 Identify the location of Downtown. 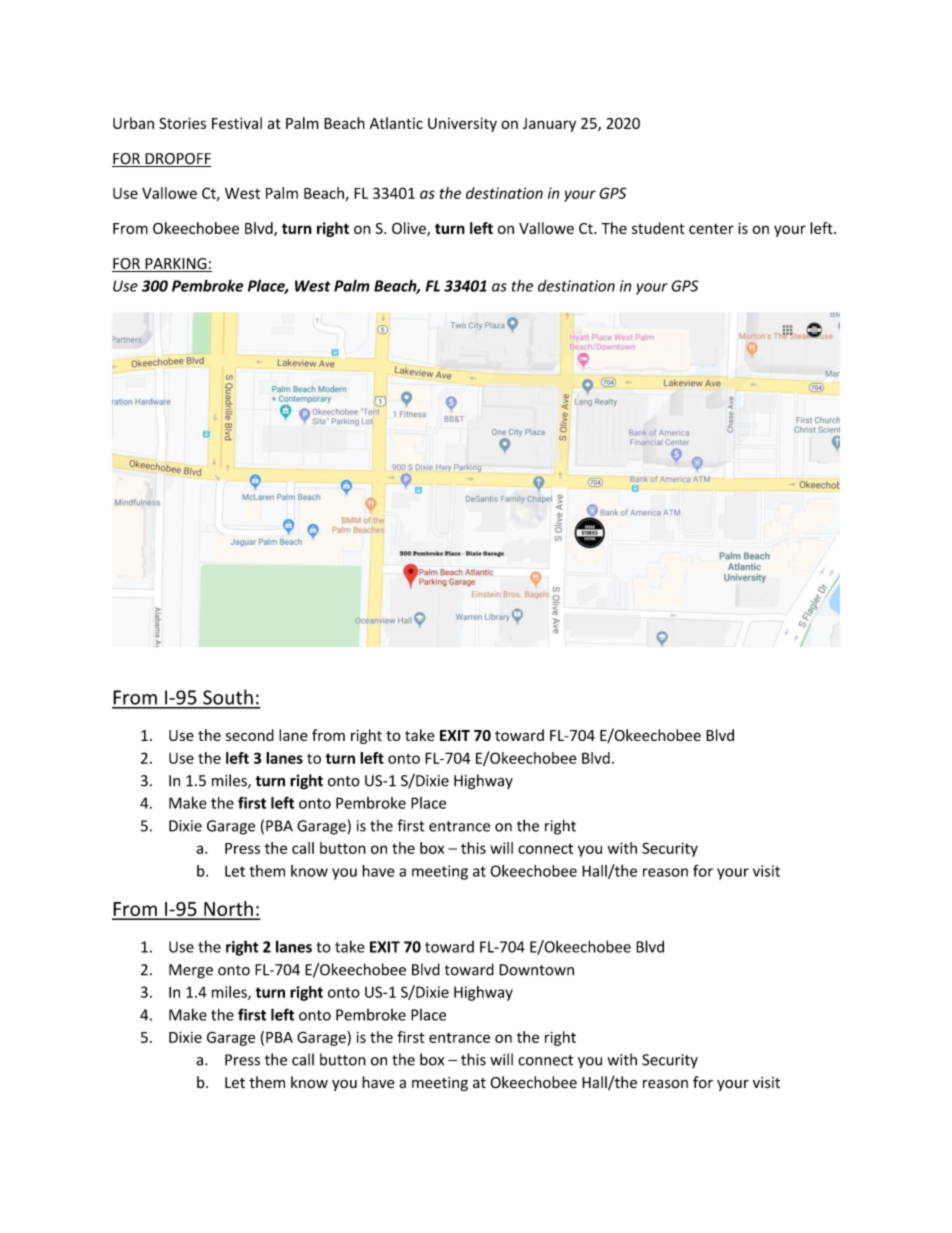
(536, 970).
